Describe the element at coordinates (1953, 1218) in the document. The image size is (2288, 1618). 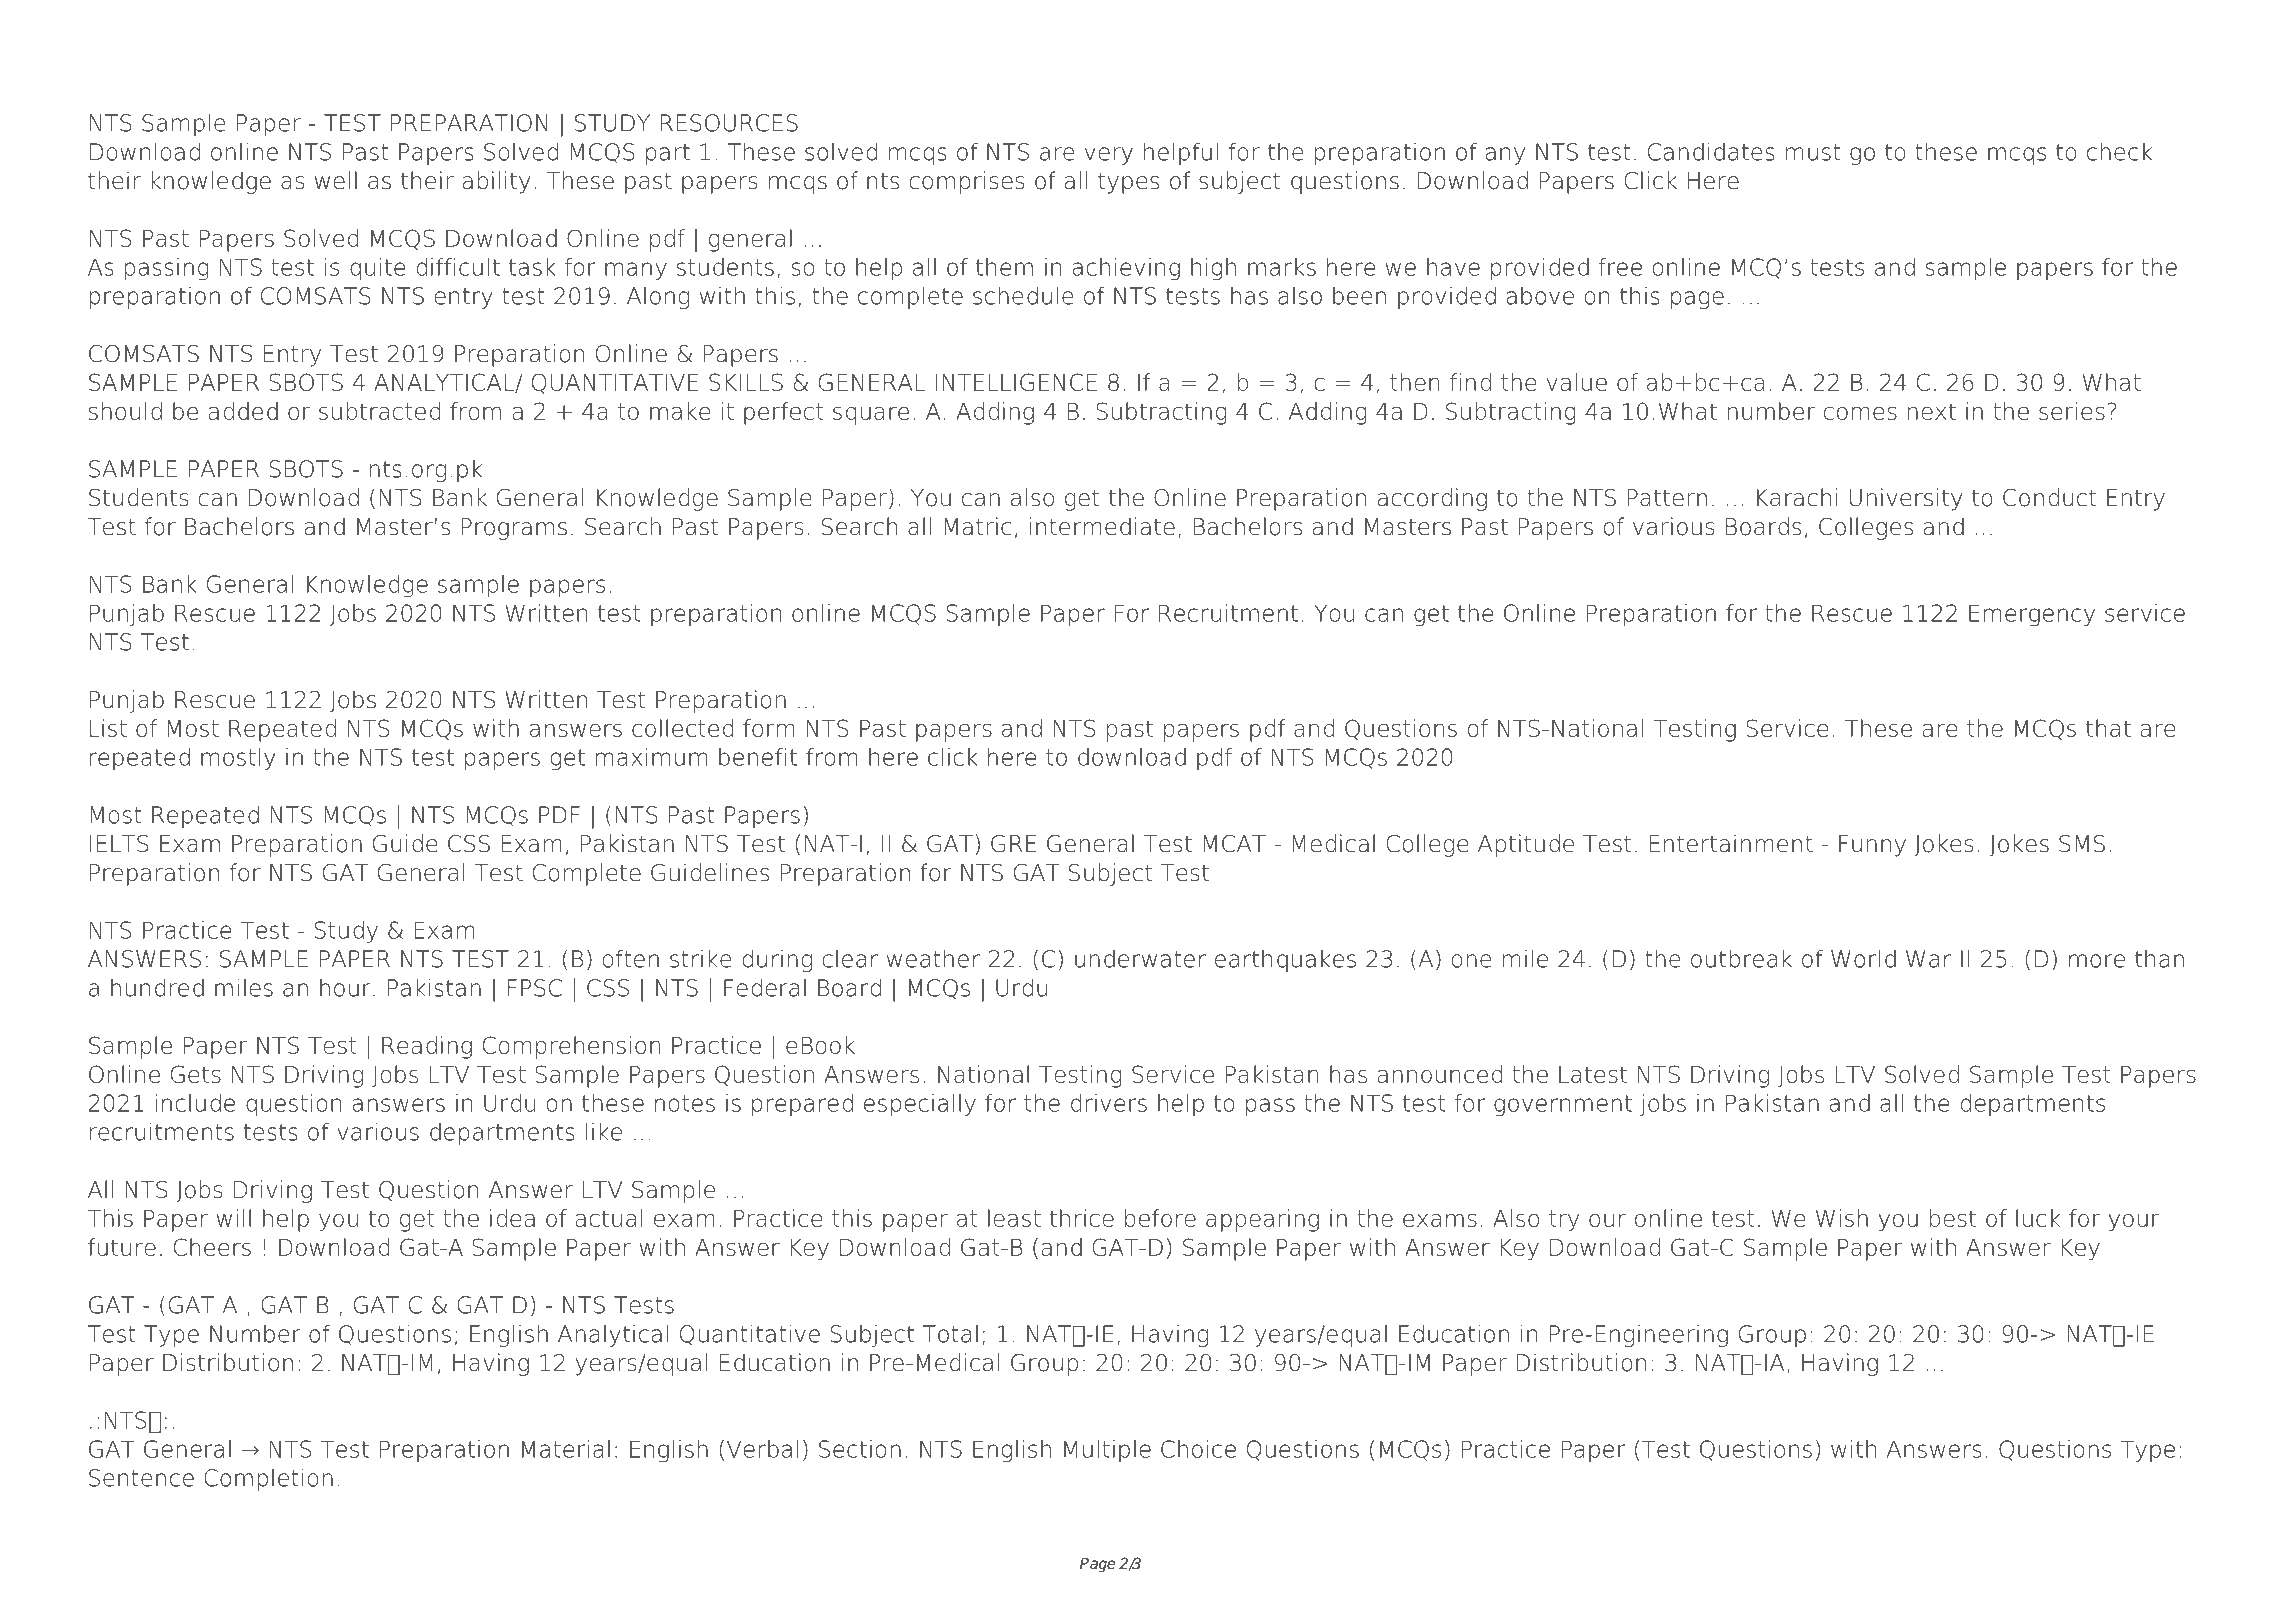
I see `best` at that location.
